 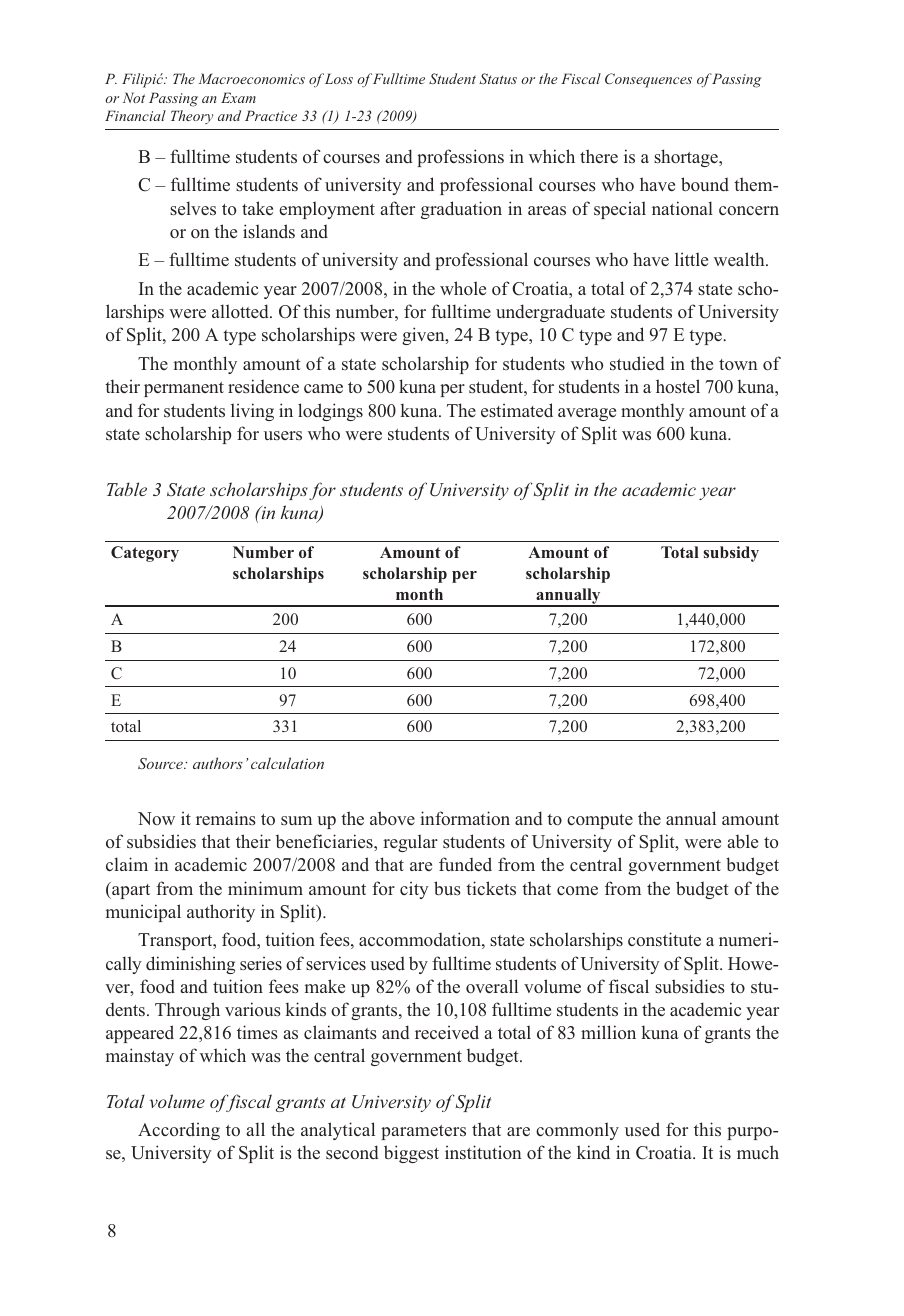 I want to click on subsidy, so click(x=731, y=554).
